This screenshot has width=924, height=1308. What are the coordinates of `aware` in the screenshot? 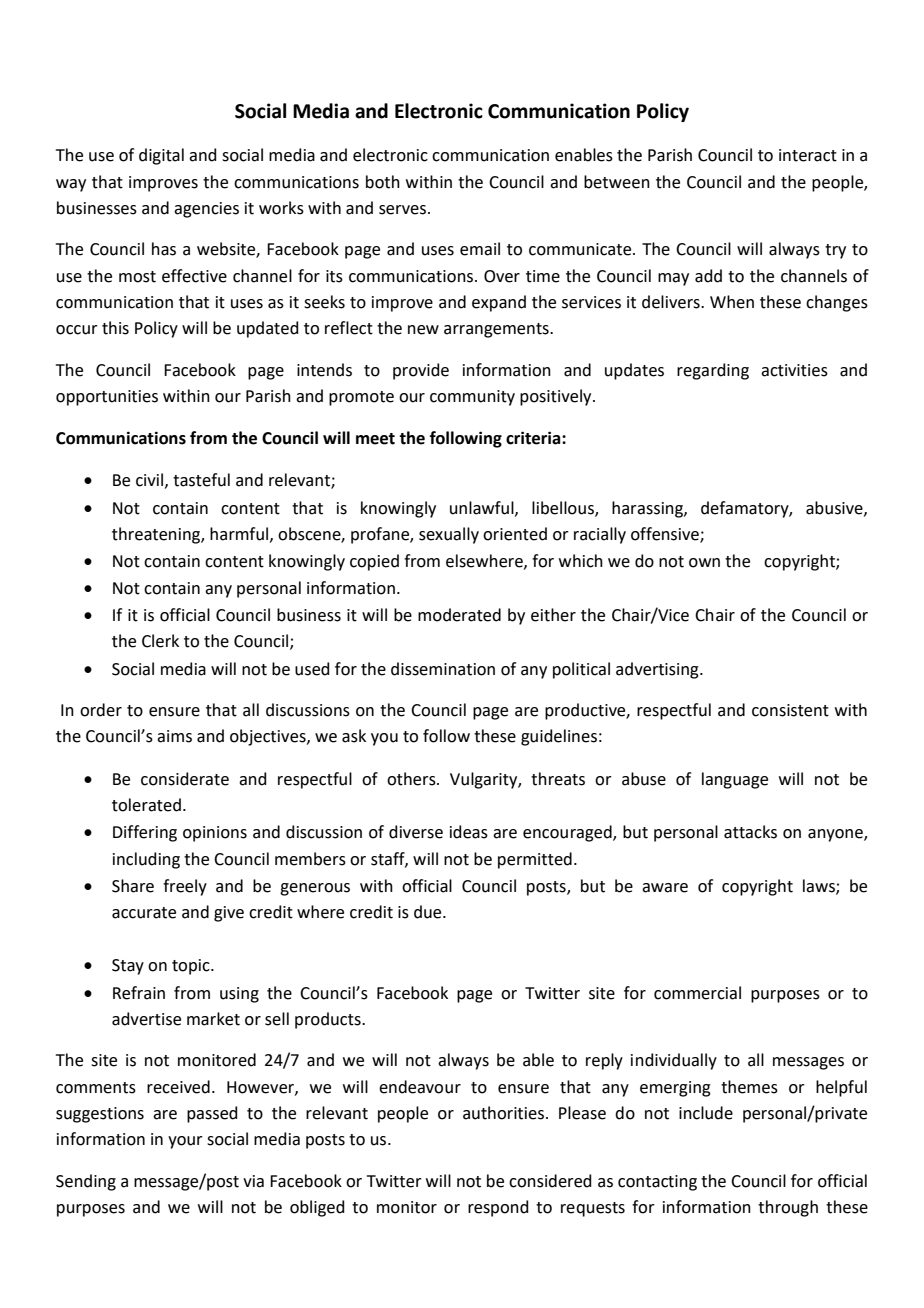 It's located at (665, 888).
